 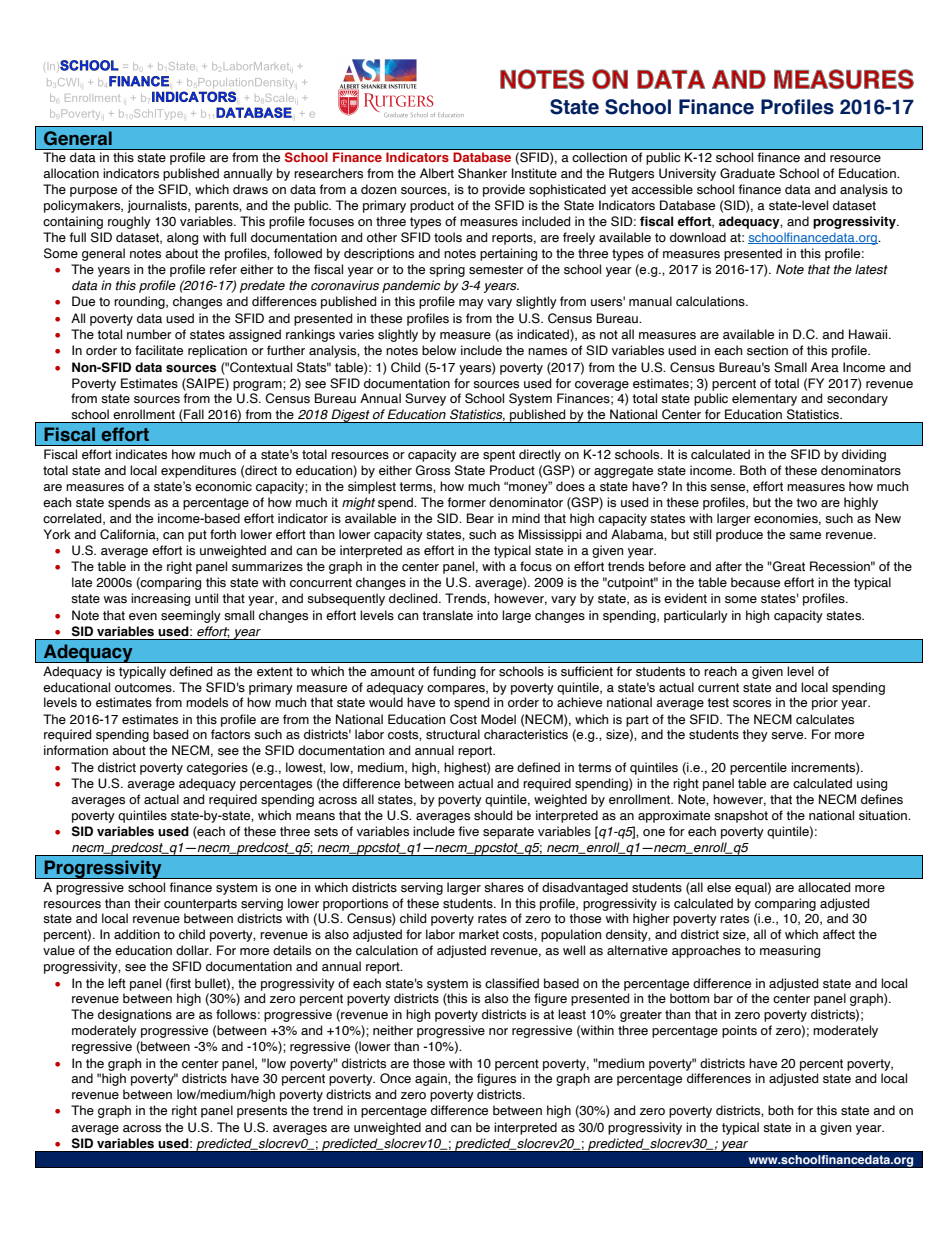 I want to click on because, so click(x=755, y=582).
